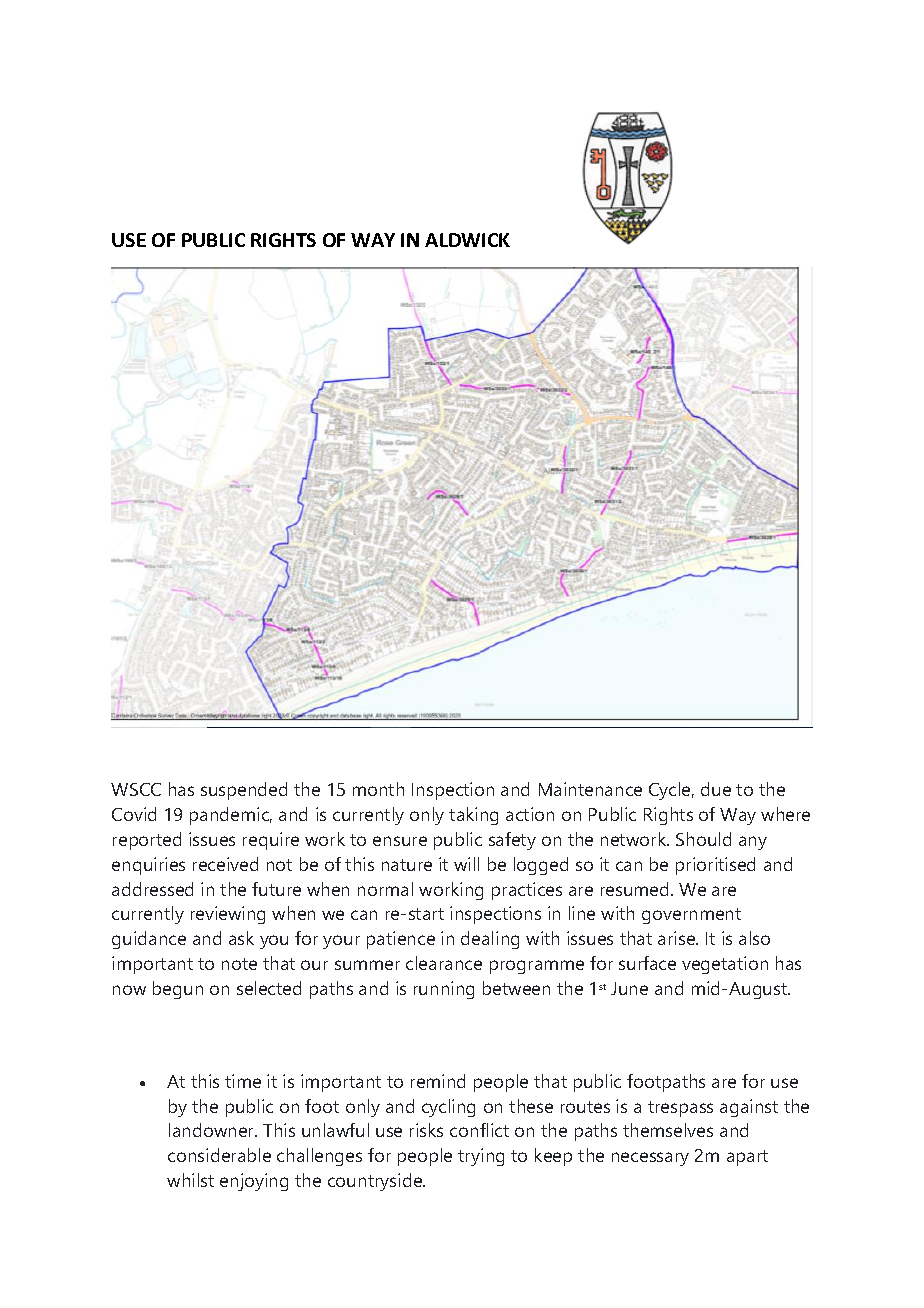 The height and width of the page is (1308, 924). What do you see at coordinates (152, 889) in the page?
I see `addressed` at bounding box center [152, 889].
